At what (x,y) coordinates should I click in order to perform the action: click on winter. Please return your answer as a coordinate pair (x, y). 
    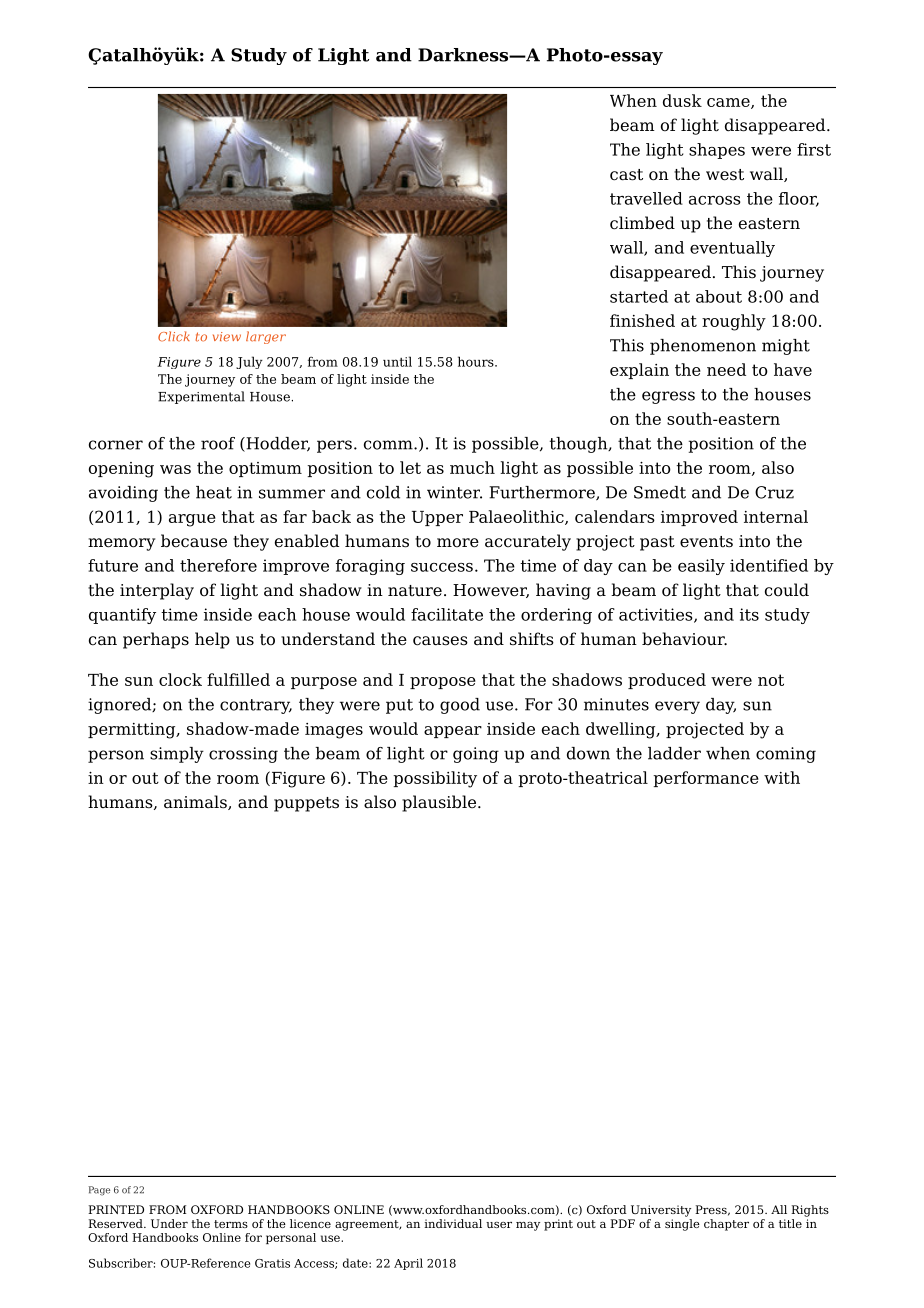
    Looking at the image, I should click on (454, 492).
